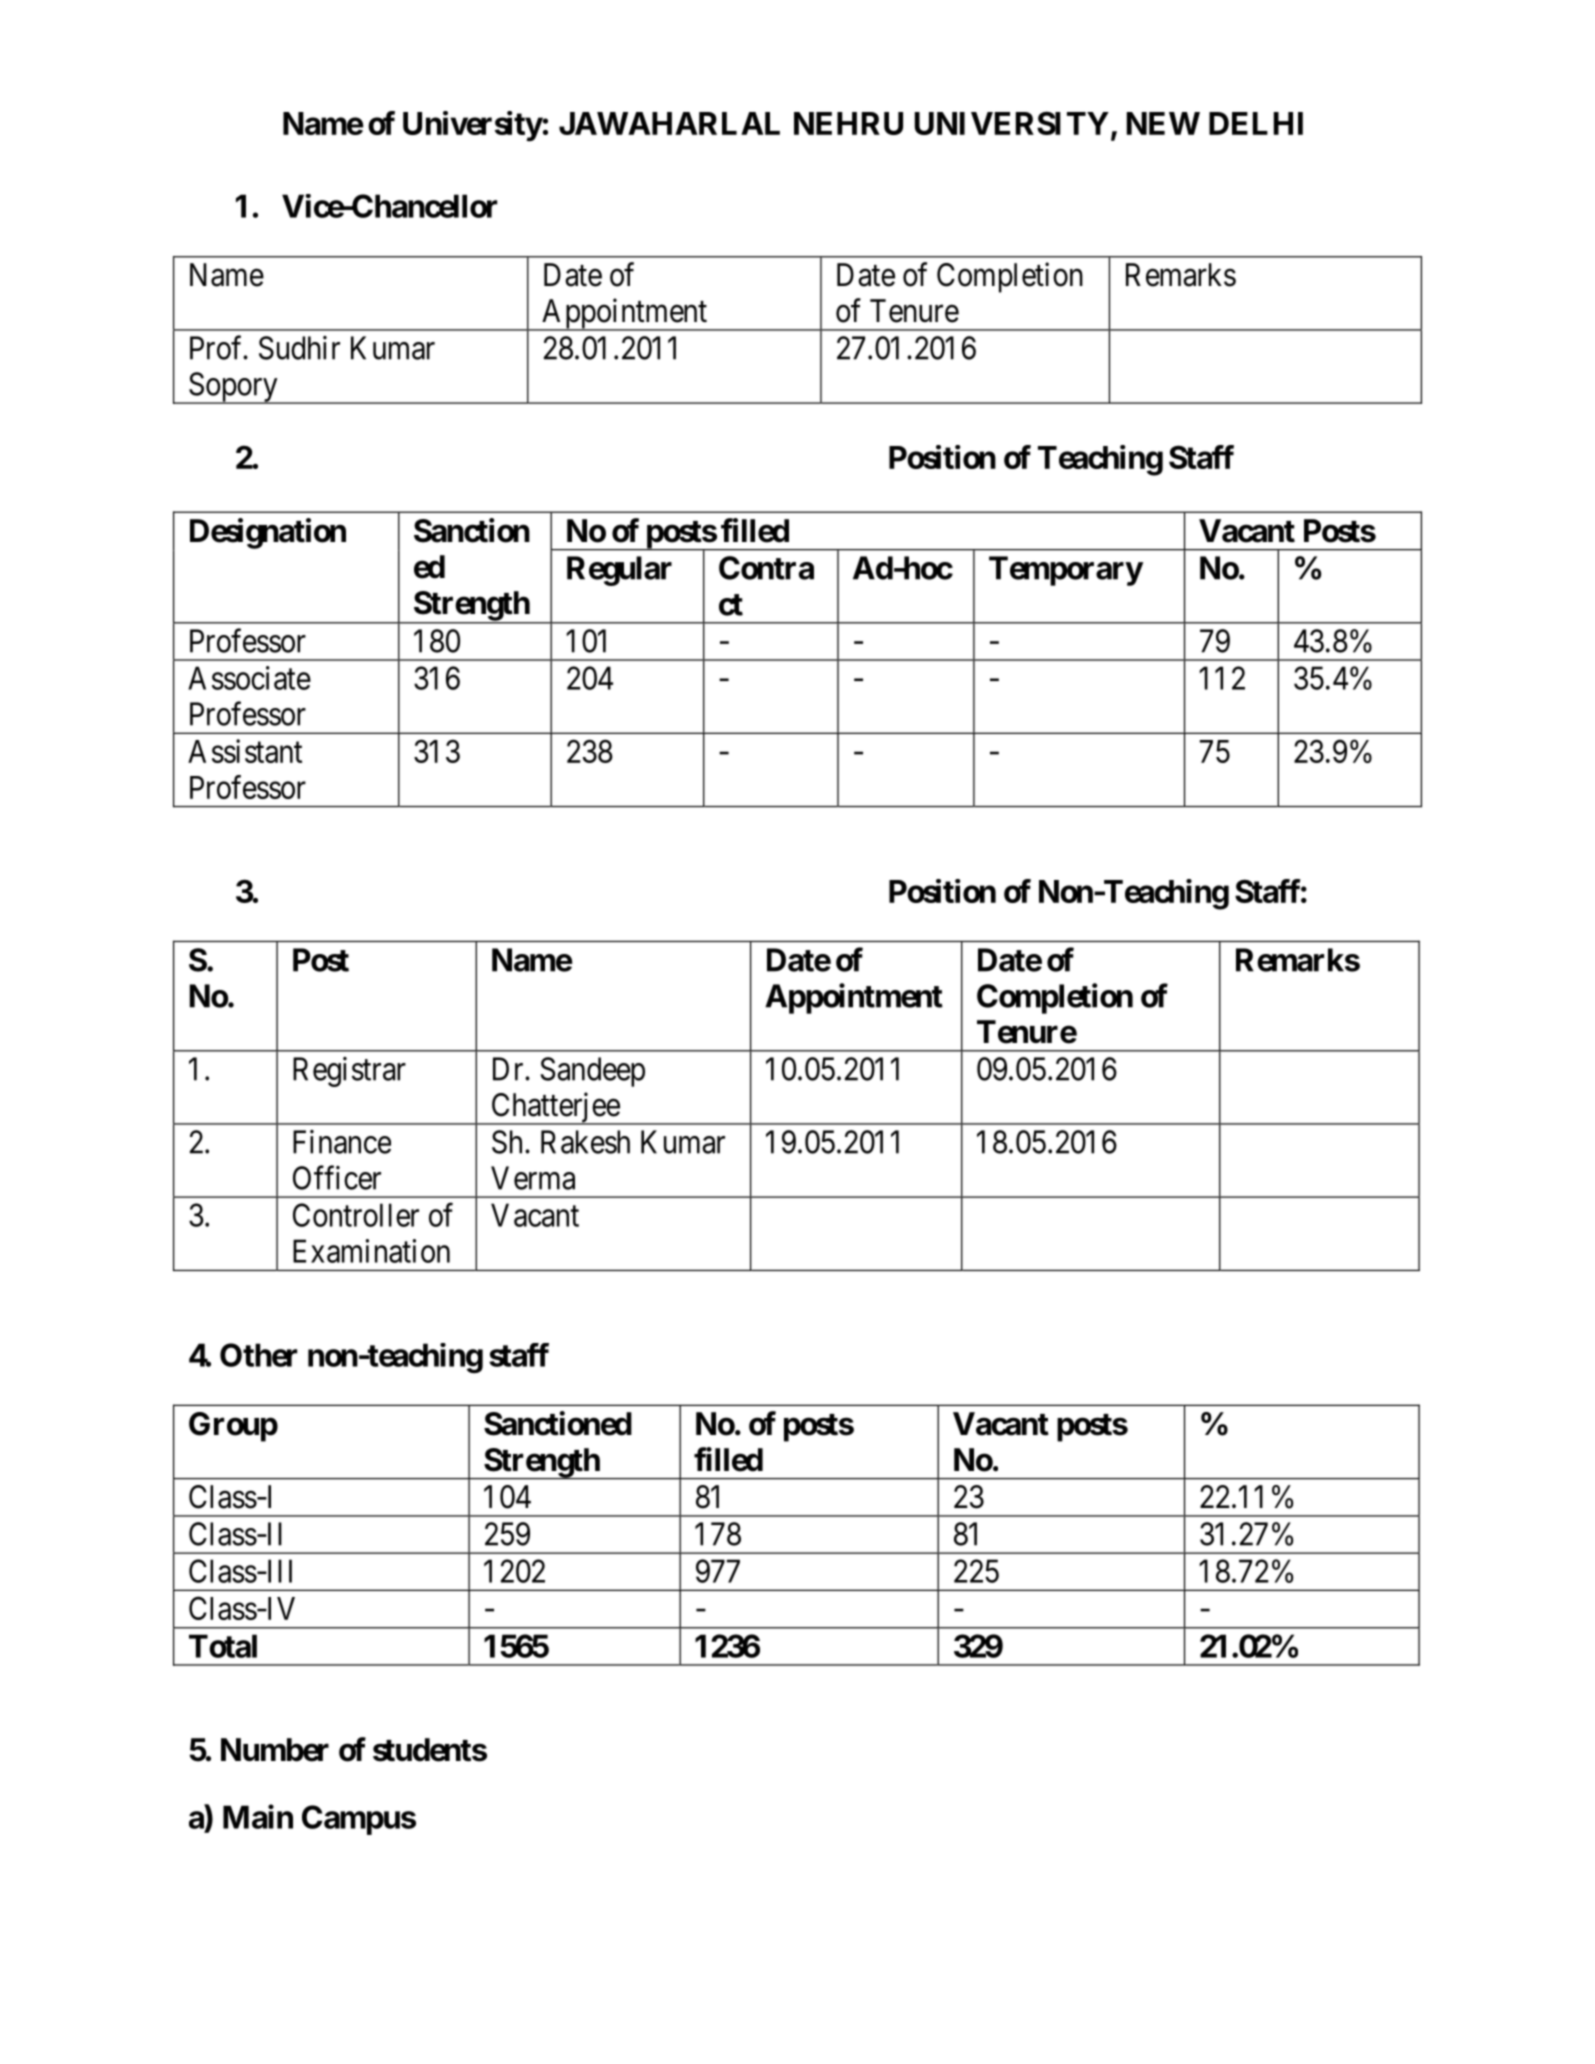  Describe the element at coordinates (669, 123) in the screenshot. I see `JAWAHARLAL` at that location.
